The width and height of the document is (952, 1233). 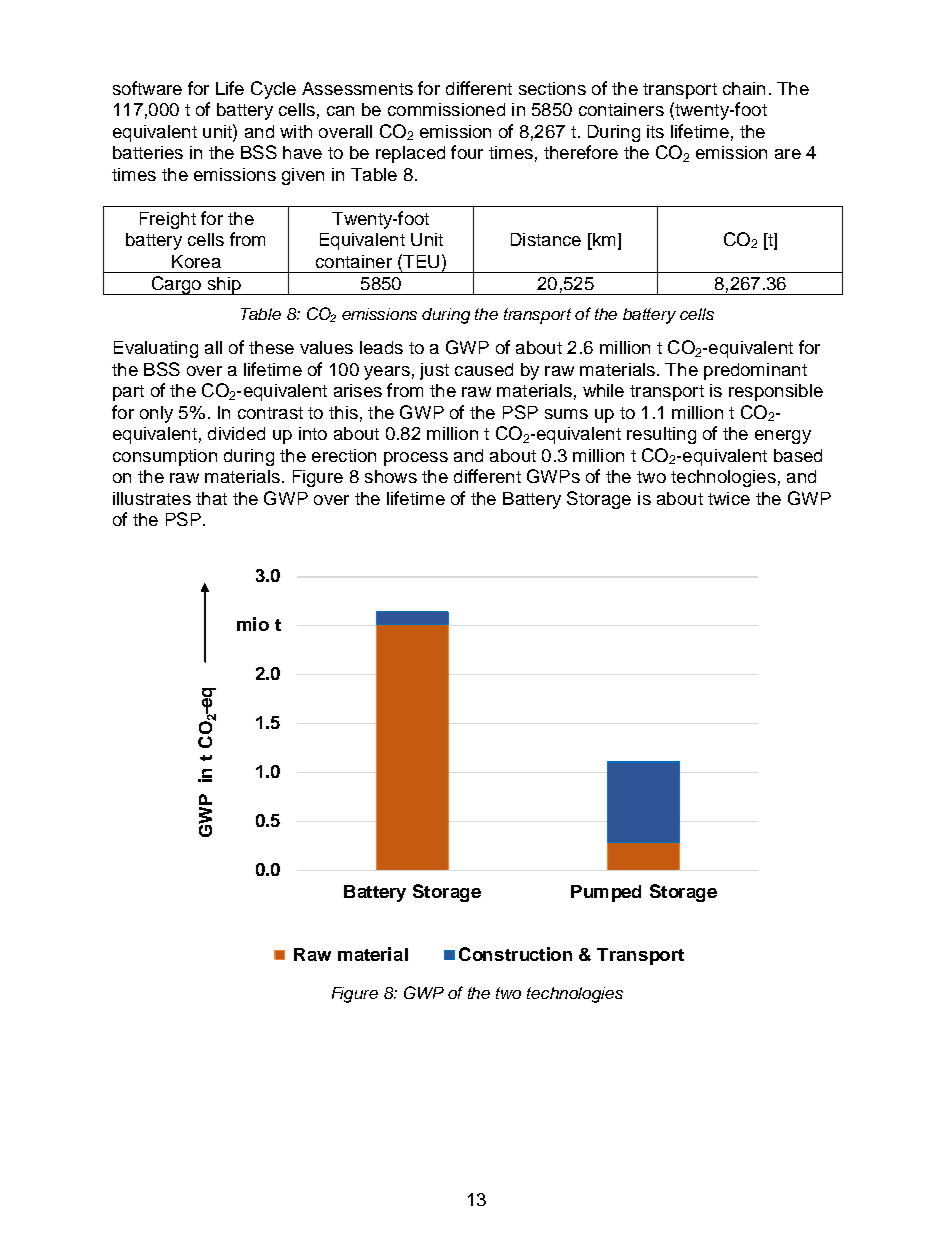 I want to click on that, so click(x=211, y=498).
